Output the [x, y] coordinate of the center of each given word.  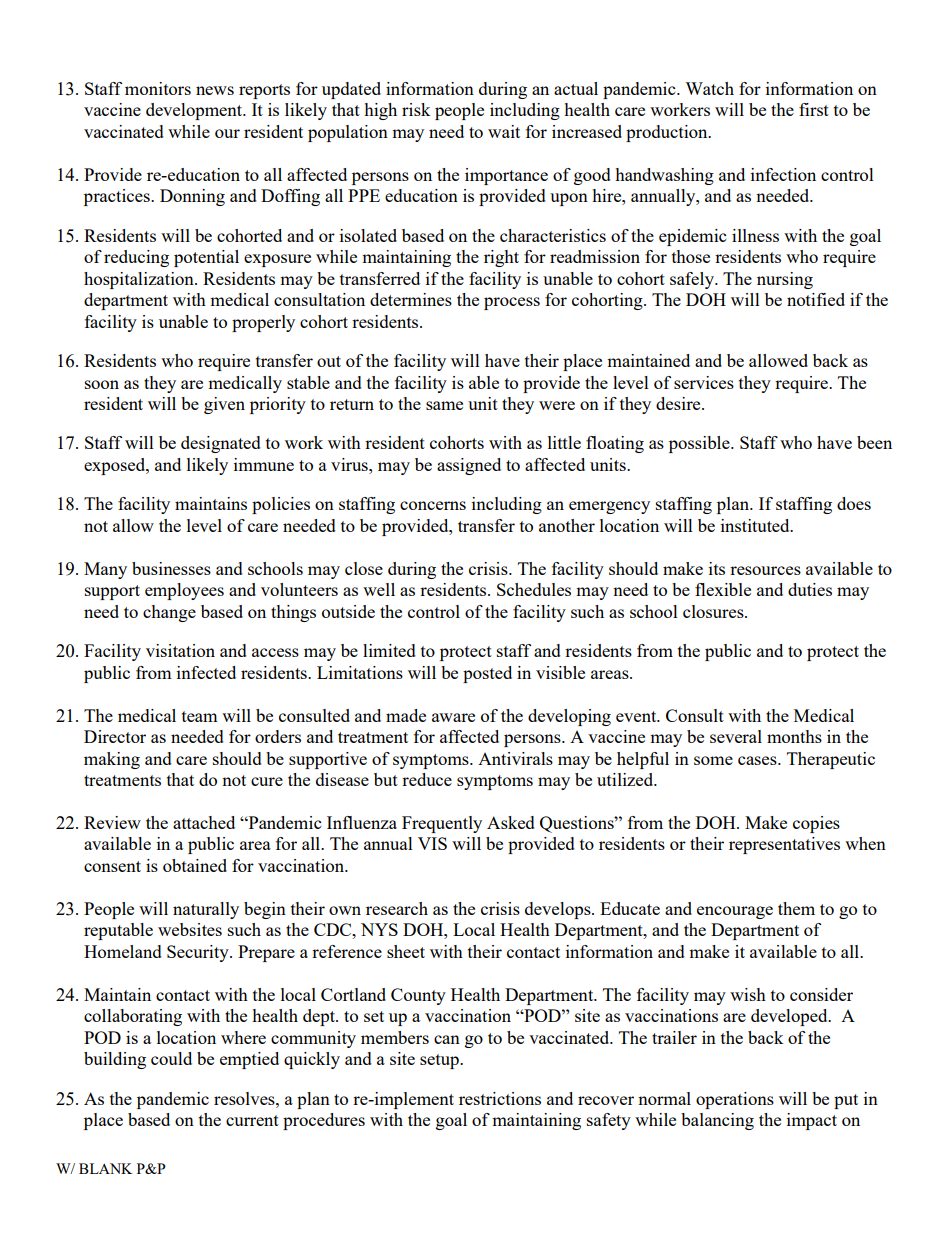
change [169, 613]
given [224, 405]
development [195, 111]
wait [504, 131]
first [814, 109]
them [796, 908]
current [252, 1120]
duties [810, 589]
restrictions [500, 1098]
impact [812, 1121]
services [704, 382]
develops [559, 910]
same [444, 405]
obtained [195, 865]
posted [487, 674]
